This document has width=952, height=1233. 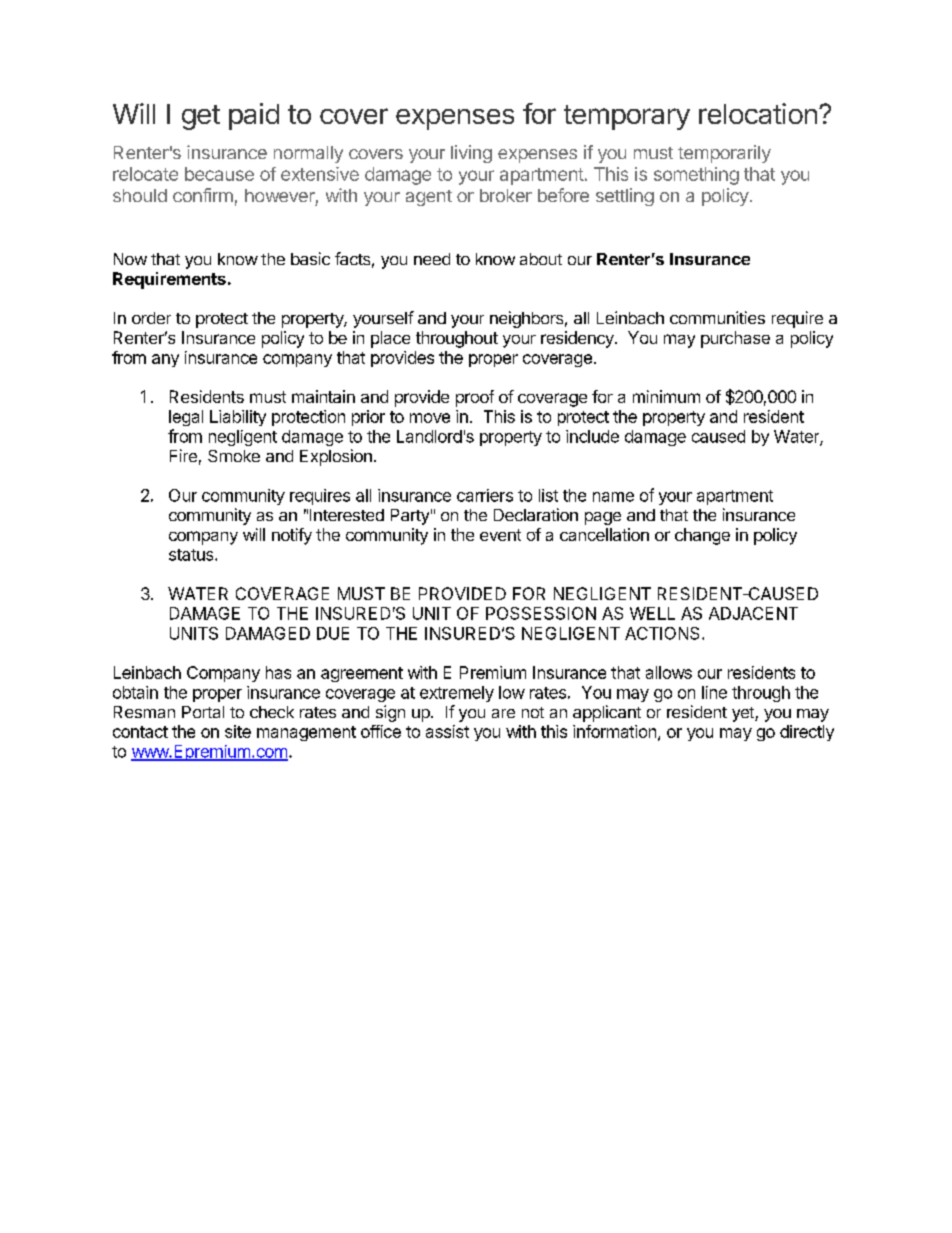 I want to click on Portal, so click(x=203, y=712).
